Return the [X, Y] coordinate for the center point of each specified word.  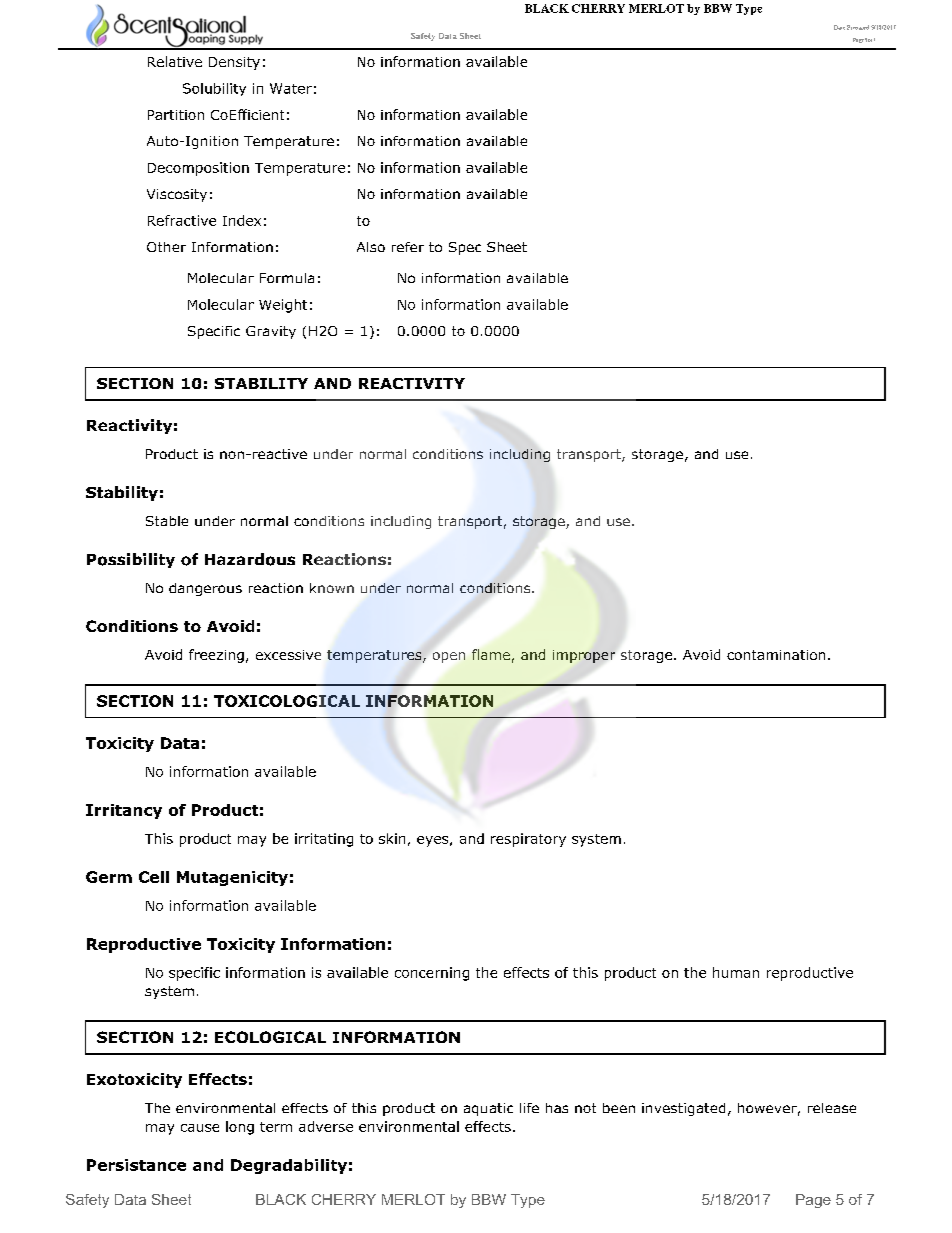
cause [200, 1128]
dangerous [205, 589]
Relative [175, 61]
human [736, 972]
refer [408, 247]
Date [839, 27]
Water [291, 88]
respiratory [528, 840]
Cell [154, 877]
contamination [776, 655]
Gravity [271, 332]
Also [371, 247]
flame [491, 654]
